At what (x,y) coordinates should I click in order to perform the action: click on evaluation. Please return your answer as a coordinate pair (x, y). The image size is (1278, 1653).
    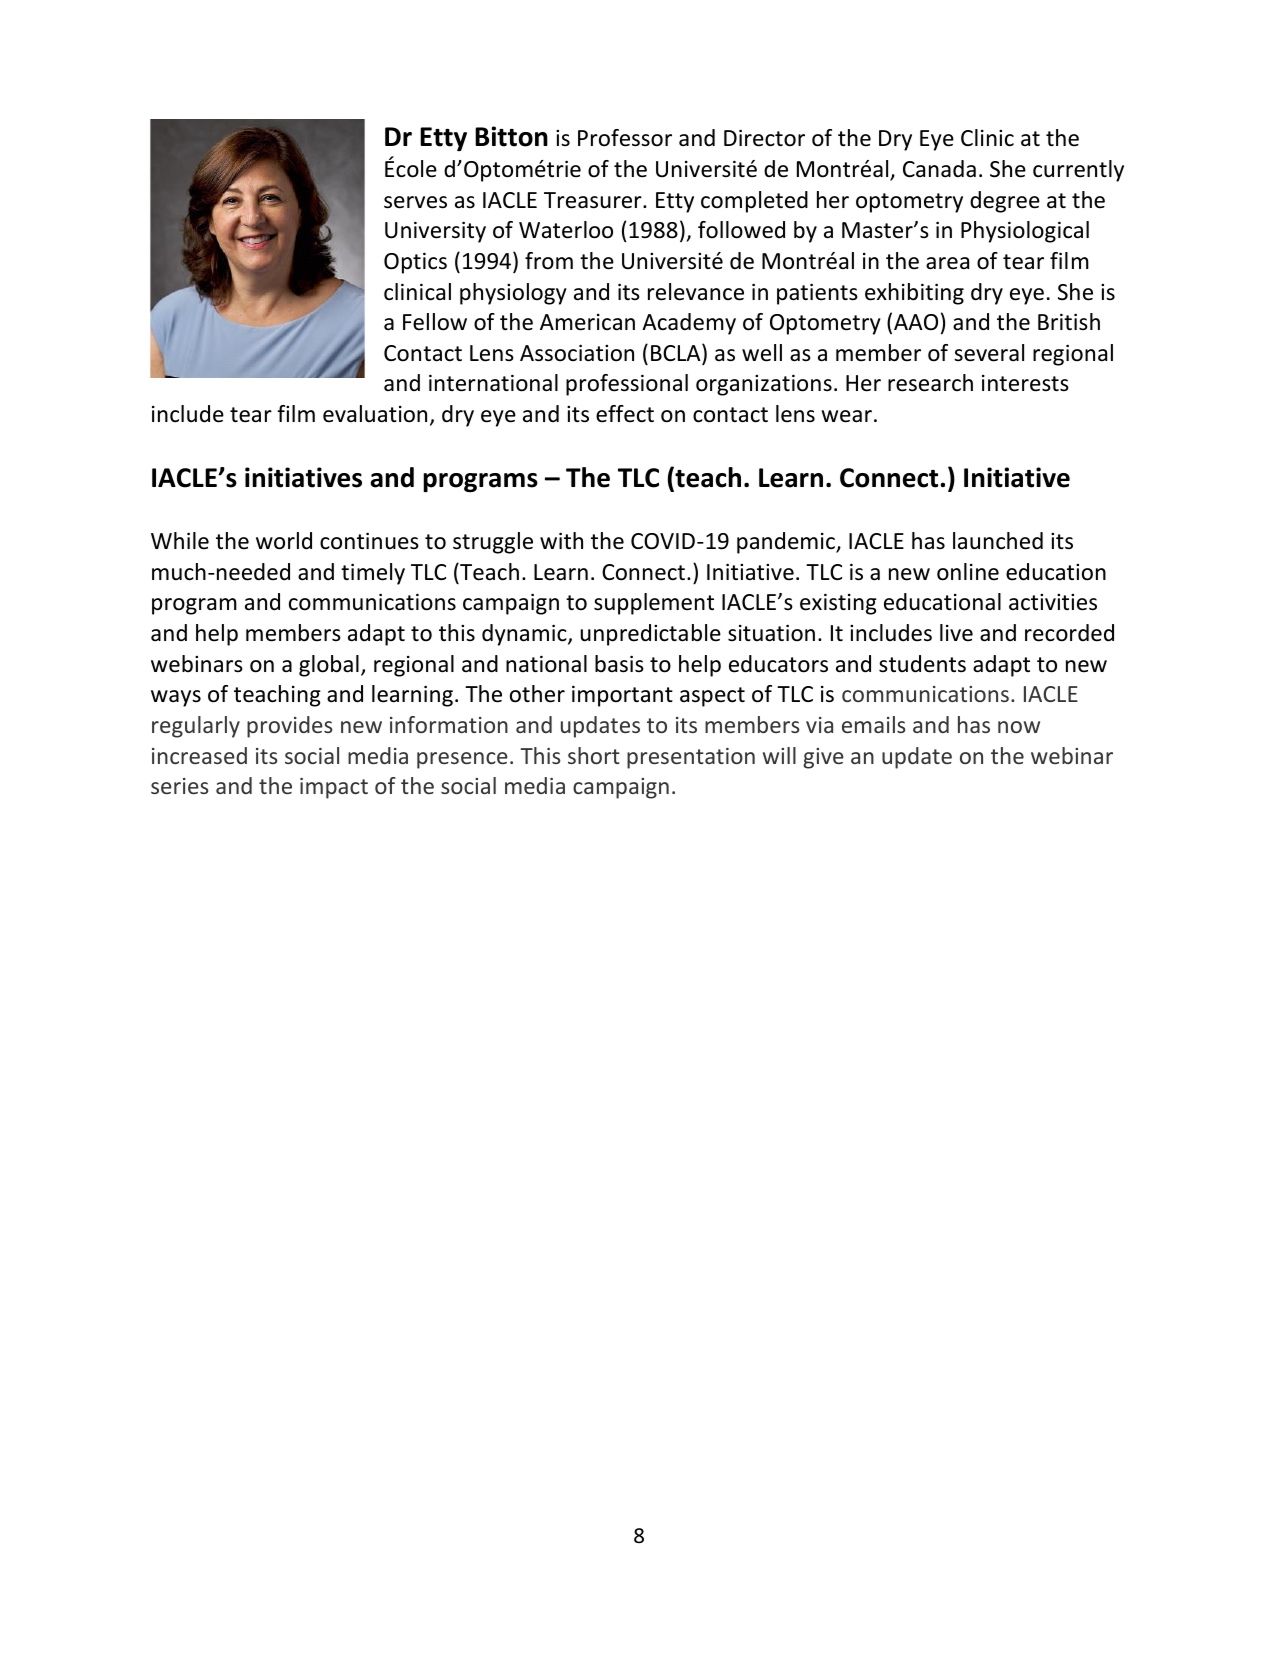
    Looking at the image, I should click on (375, 414).
